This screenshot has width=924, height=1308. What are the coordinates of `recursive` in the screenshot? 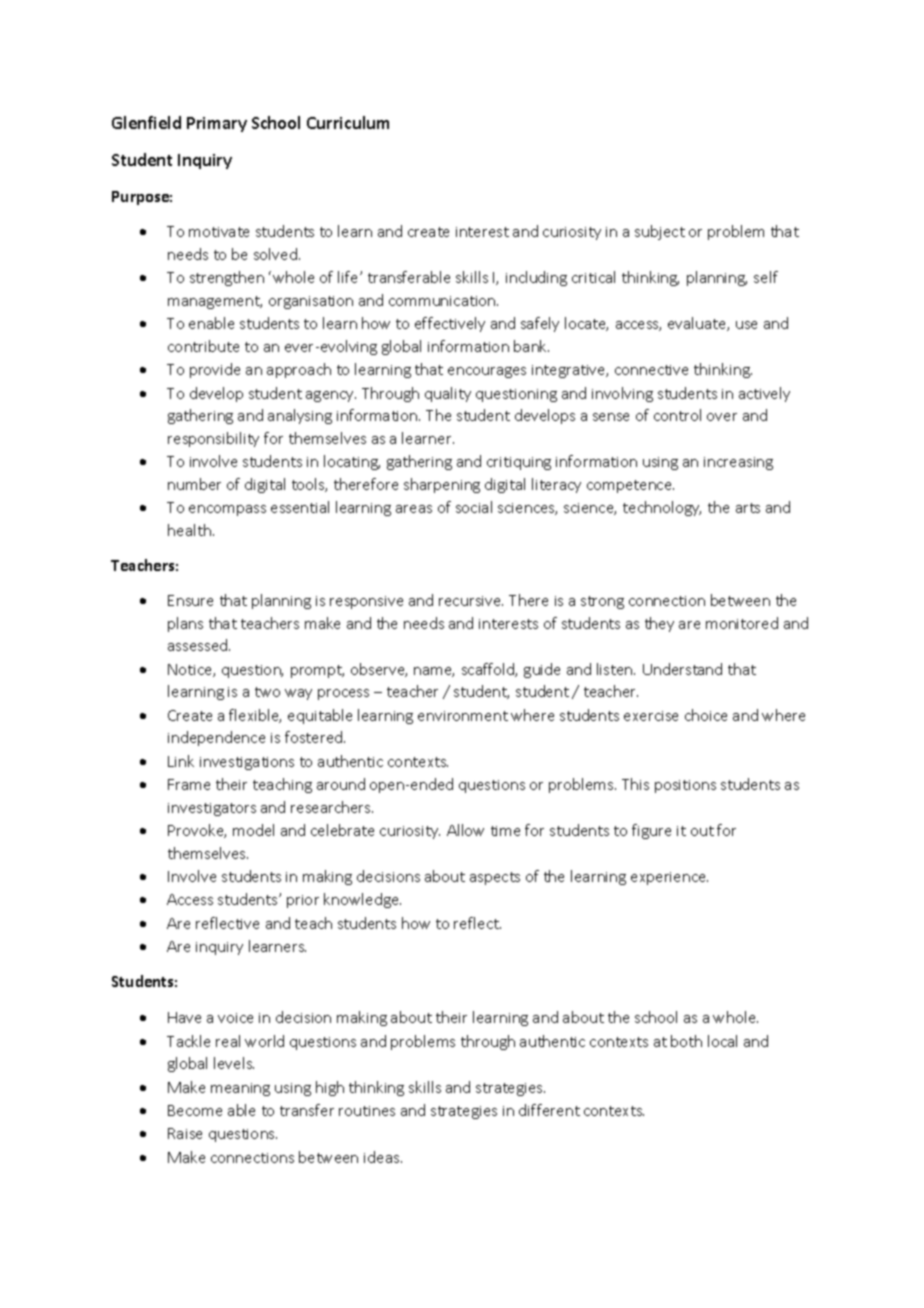 It's located at (471, 601).
